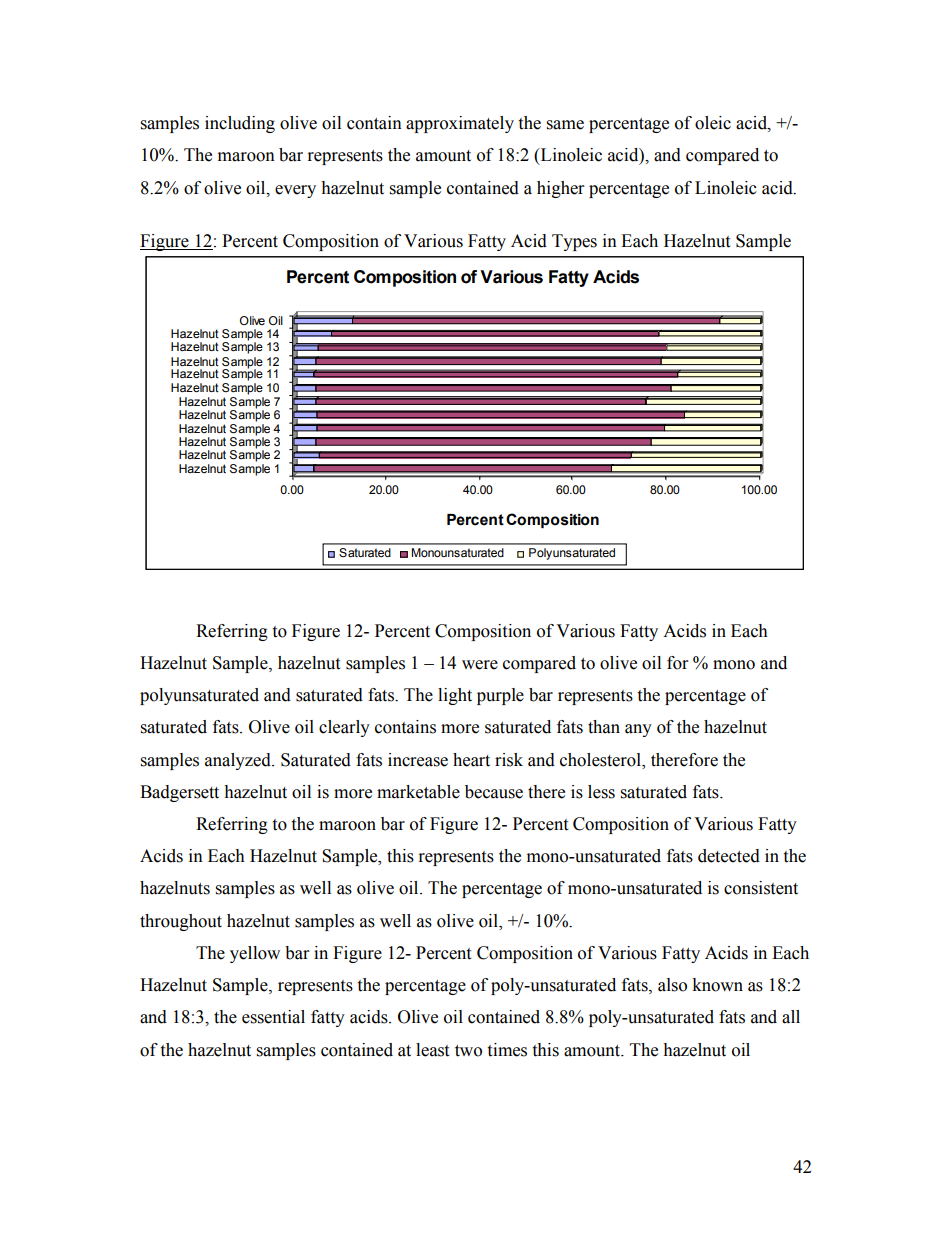 The width and height of the document is (952, 1233). Describe the element at coordinates (494, 792) in the document. I see `because` at that location.
